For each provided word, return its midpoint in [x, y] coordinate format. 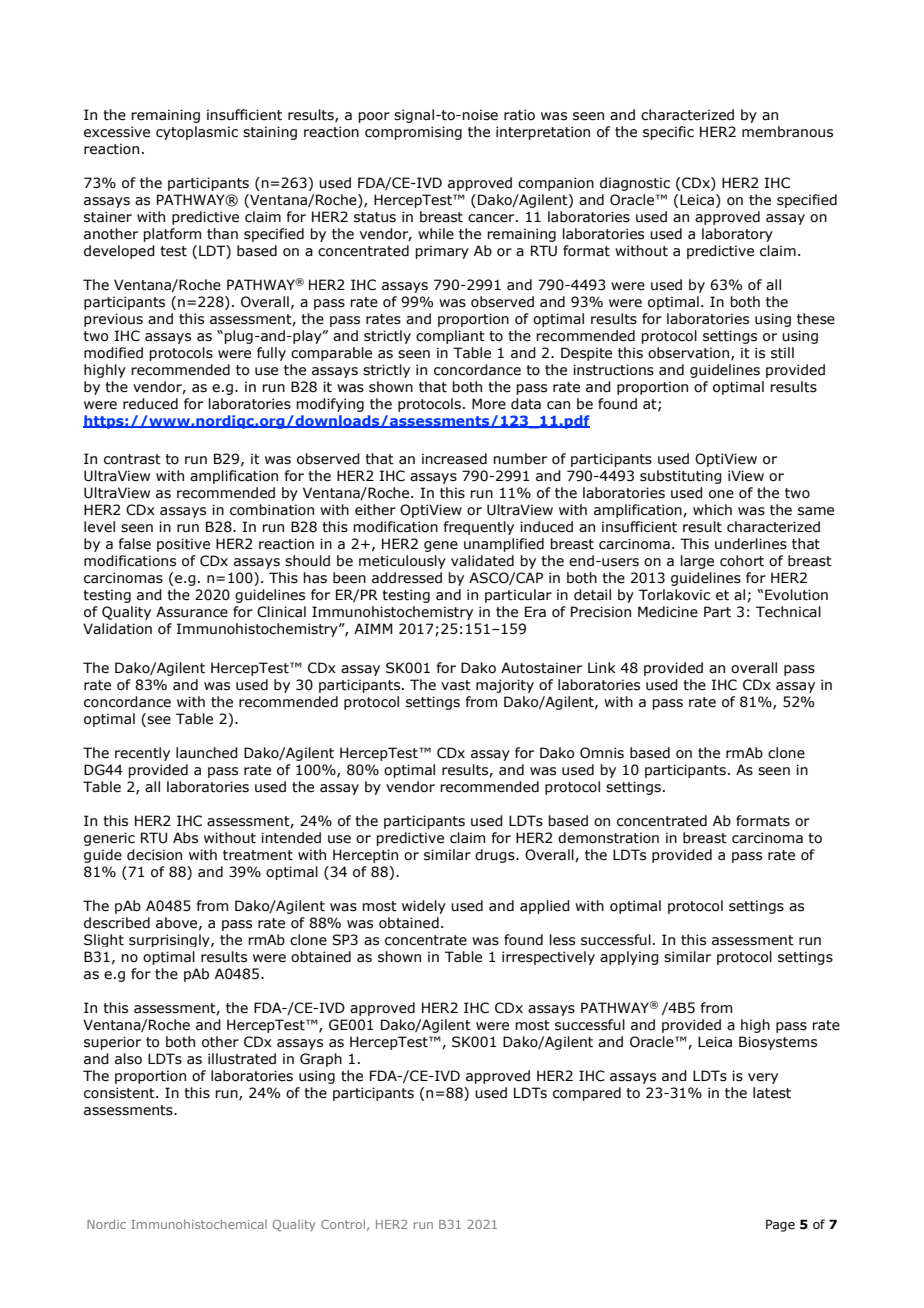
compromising [413, 133]
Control [343, 1224]
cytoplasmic [197, 133]
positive [183, 545]
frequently [479, 528]
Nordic [106, 1224]
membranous [787, 132]
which [712, 510]
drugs [496, 856]
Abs [185, 838]
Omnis [602, 753]
